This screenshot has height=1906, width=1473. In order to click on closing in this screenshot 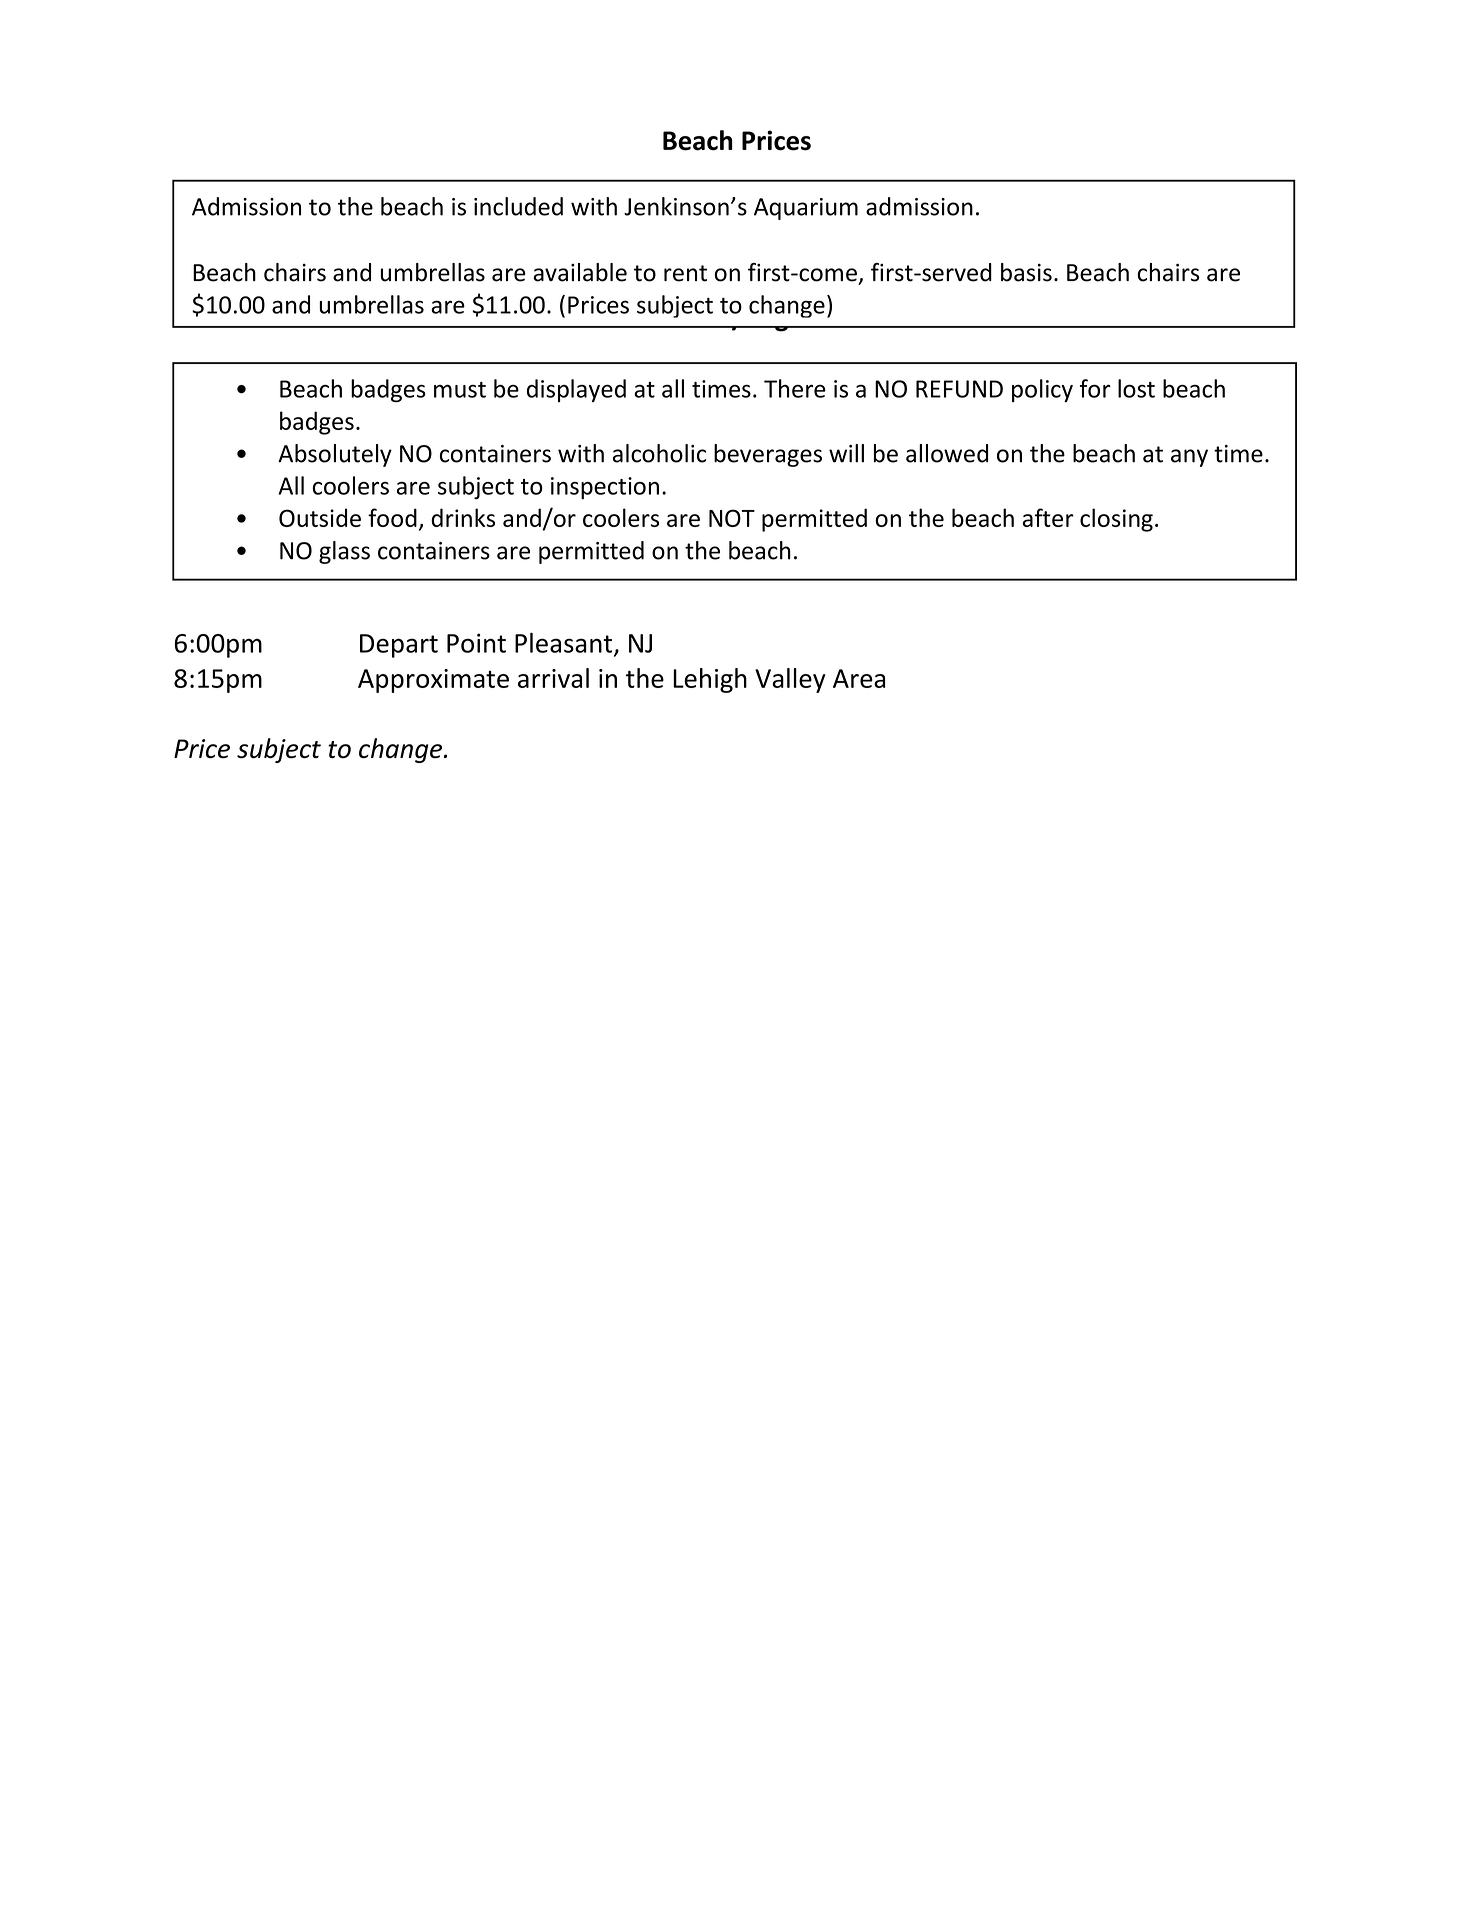, I will do `click(1116, 520)`.
